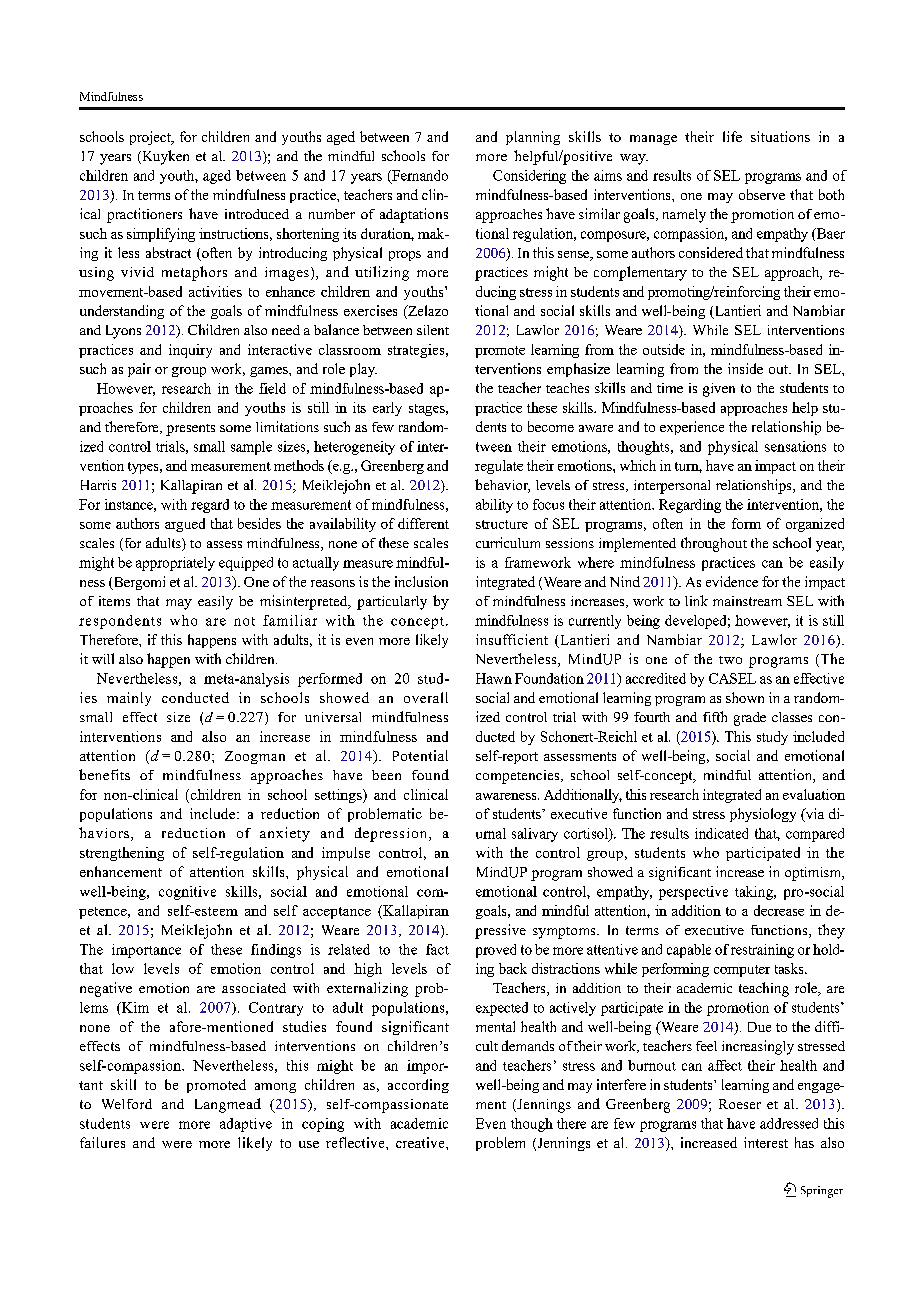  What do you see at coordinates (419, 176) in the screenshot?
I see `Fernando` at bounding box center [419, 176].
